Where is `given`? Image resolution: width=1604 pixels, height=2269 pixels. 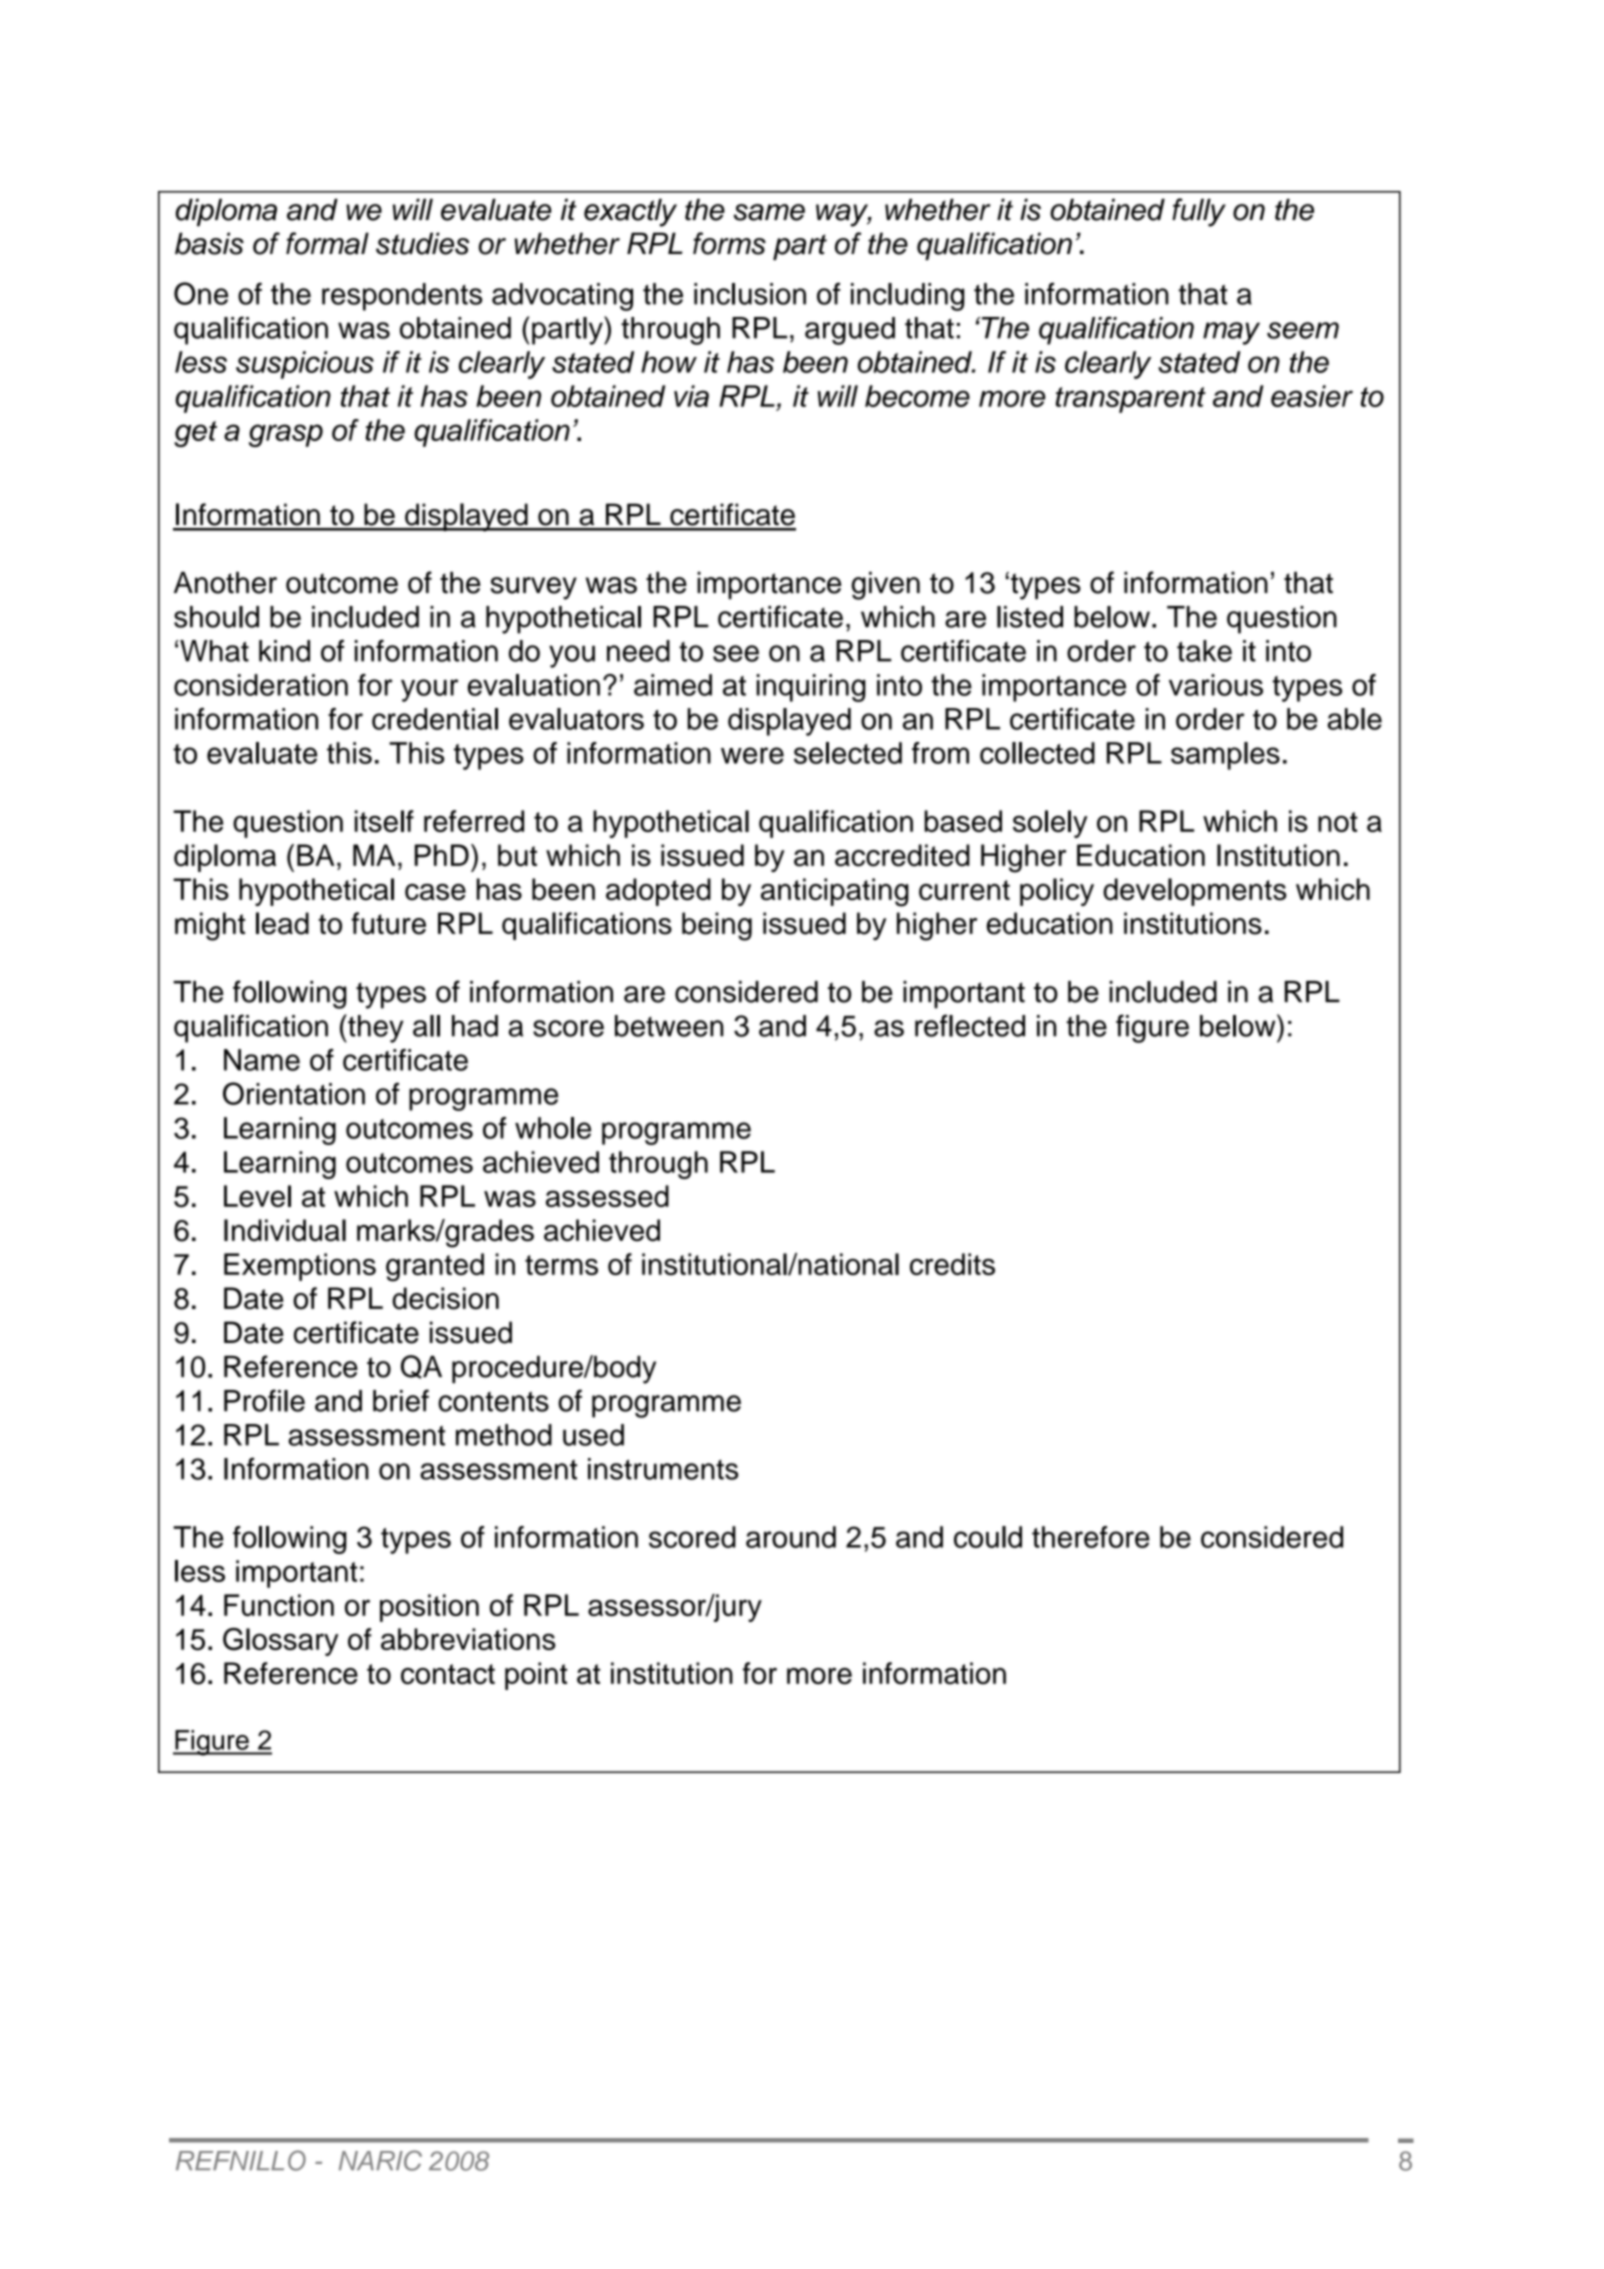
given is located at coordinates (886, 586).
